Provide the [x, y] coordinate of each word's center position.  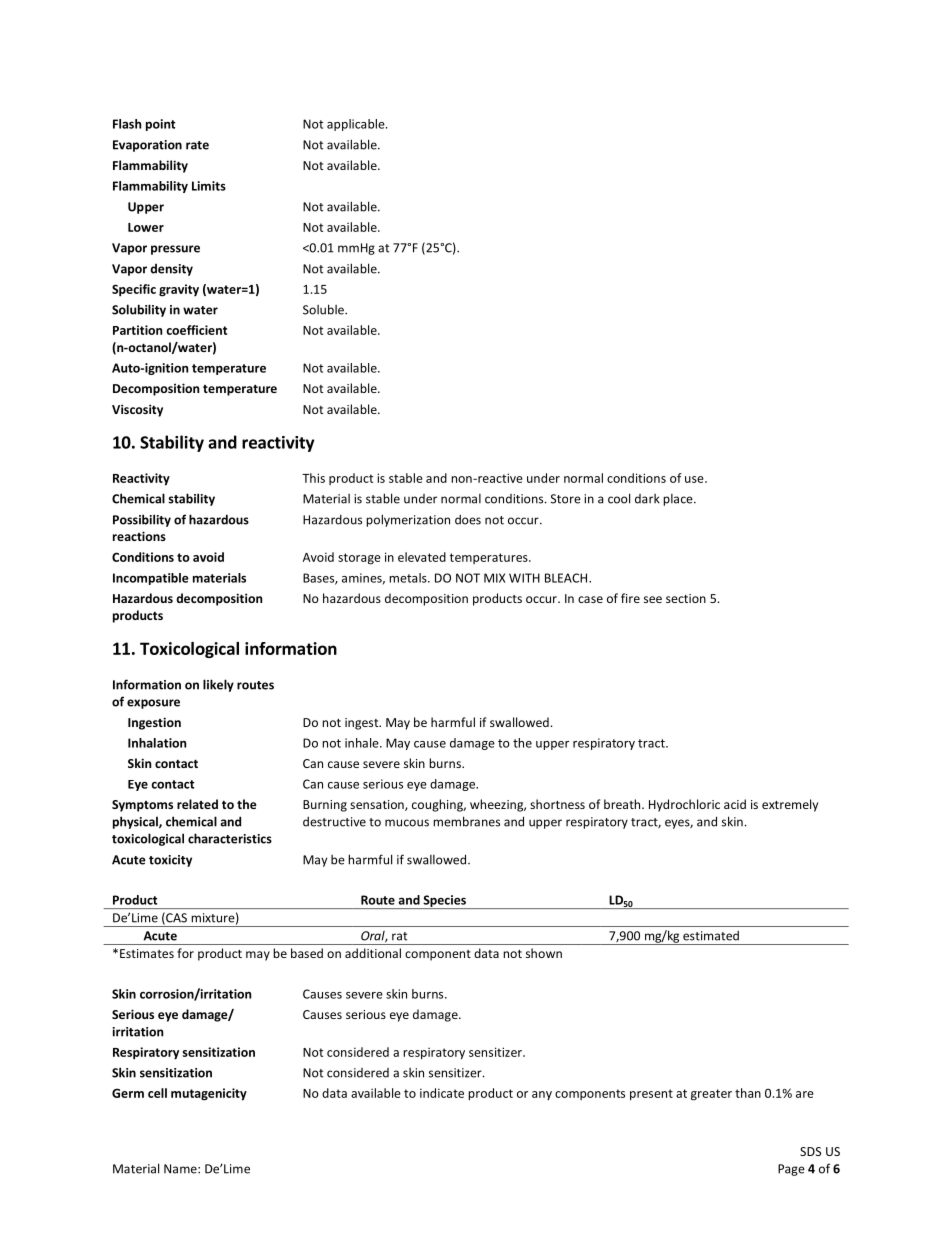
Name [181, 1169]
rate [197, 145]
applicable [357, 125]
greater [711, 1095]
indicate [442, 1093]
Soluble [324, 309]
